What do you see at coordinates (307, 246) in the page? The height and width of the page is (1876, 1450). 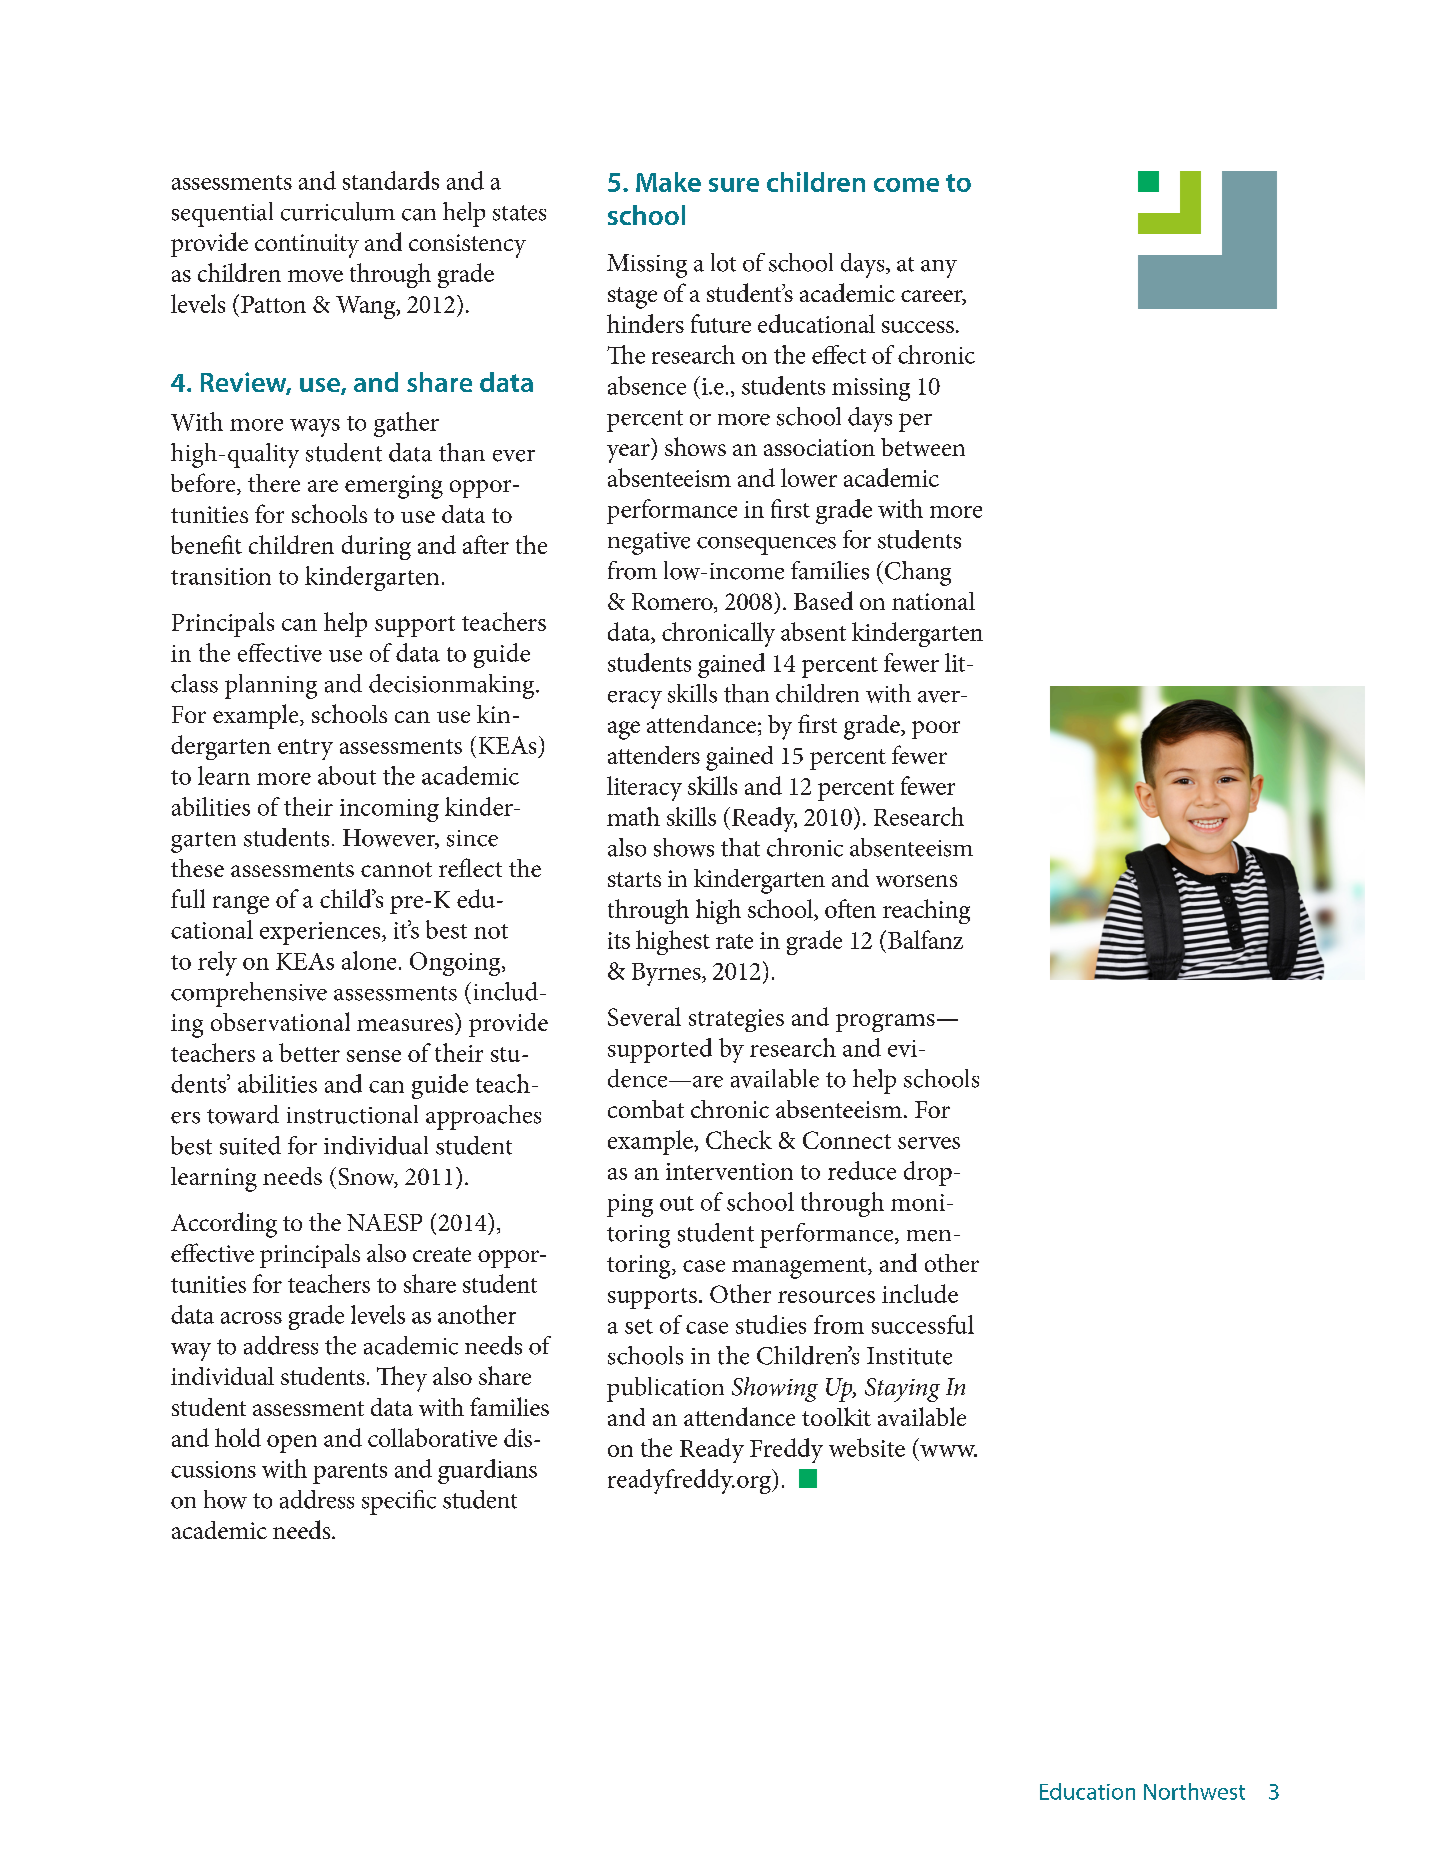 I see `continuity` at bounding box center [307, 246].
